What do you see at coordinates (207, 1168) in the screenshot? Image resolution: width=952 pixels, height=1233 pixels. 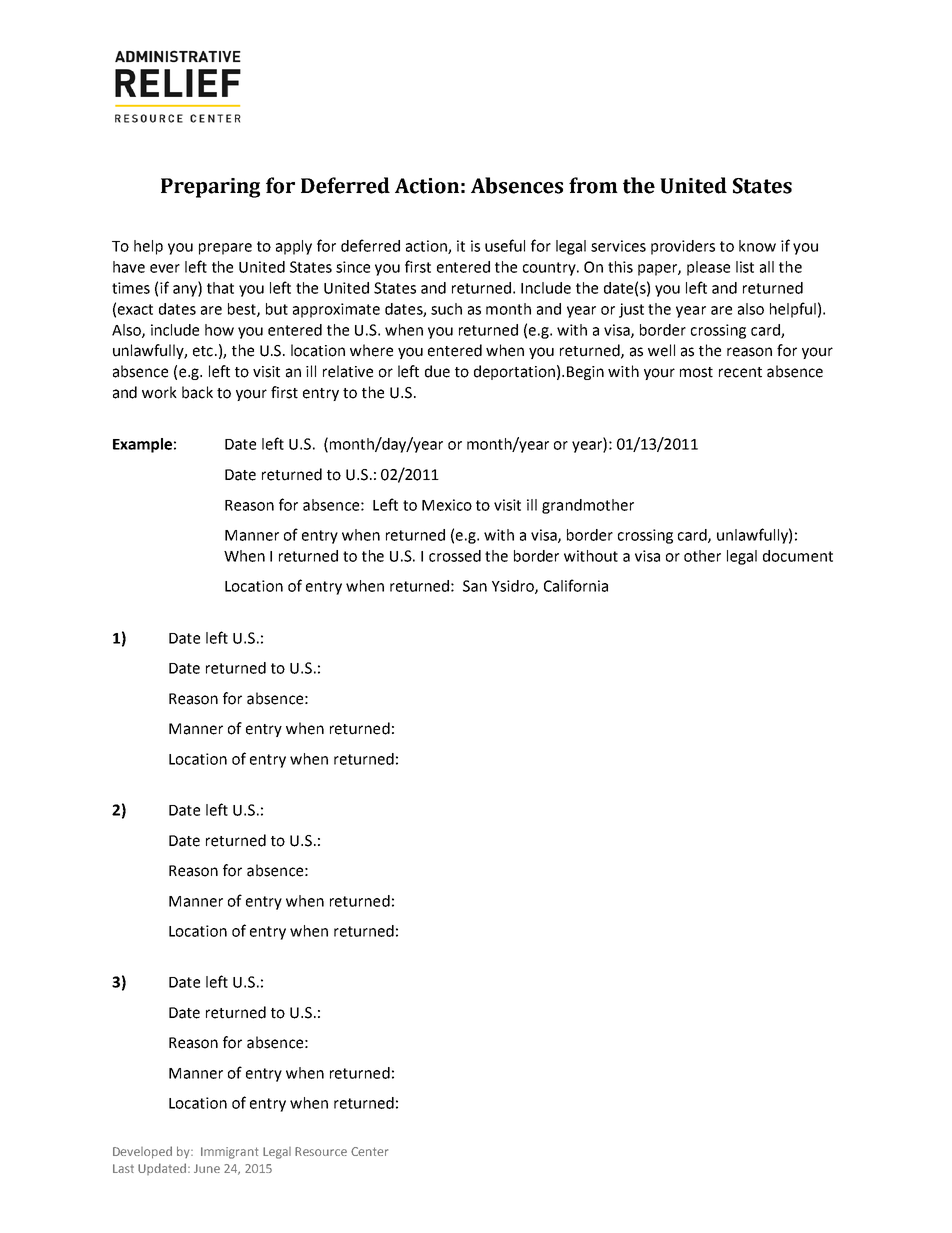 I see `June` at bounding box center [207, 1168].
